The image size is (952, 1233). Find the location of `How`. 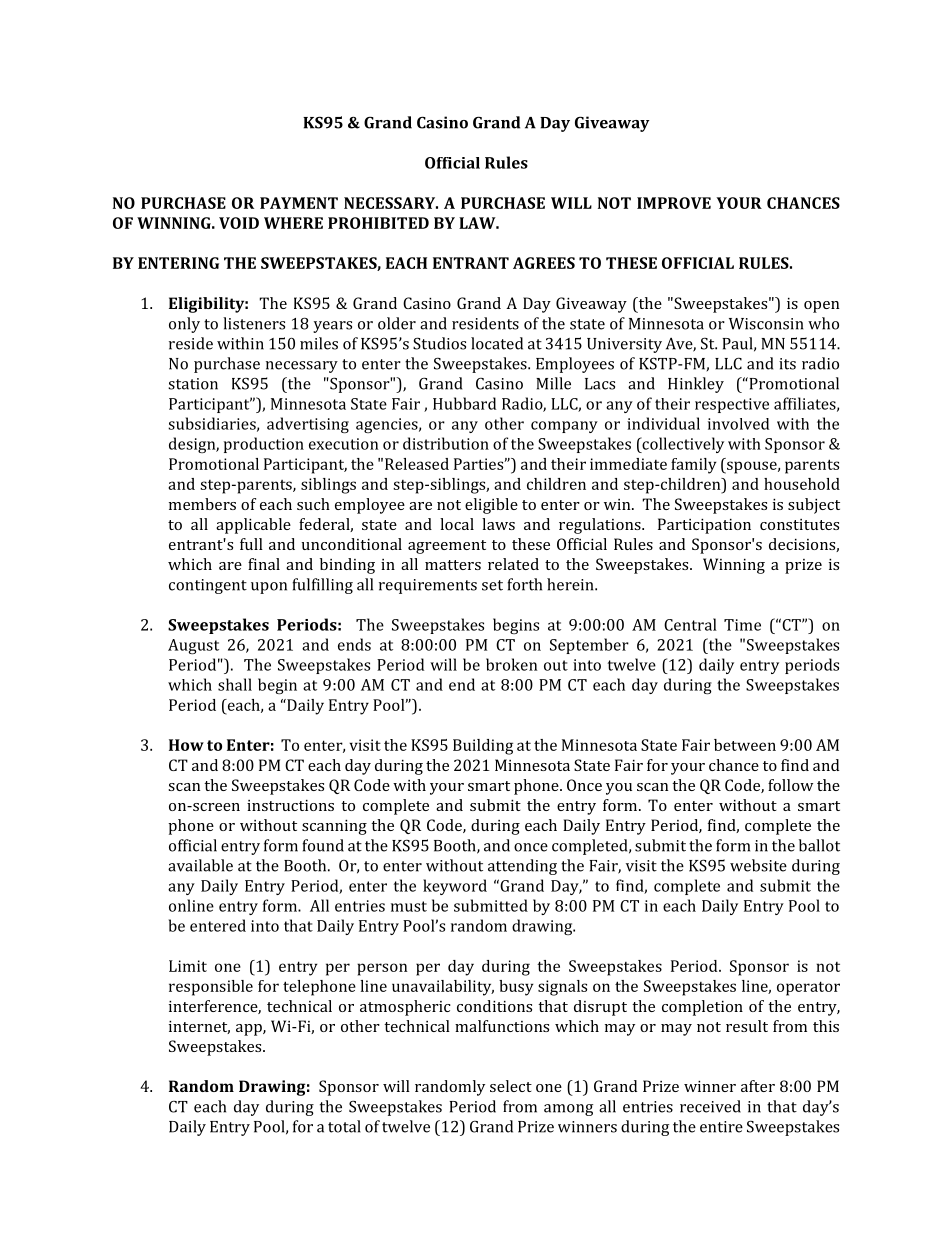

How is located at coordinates (186, 745).
